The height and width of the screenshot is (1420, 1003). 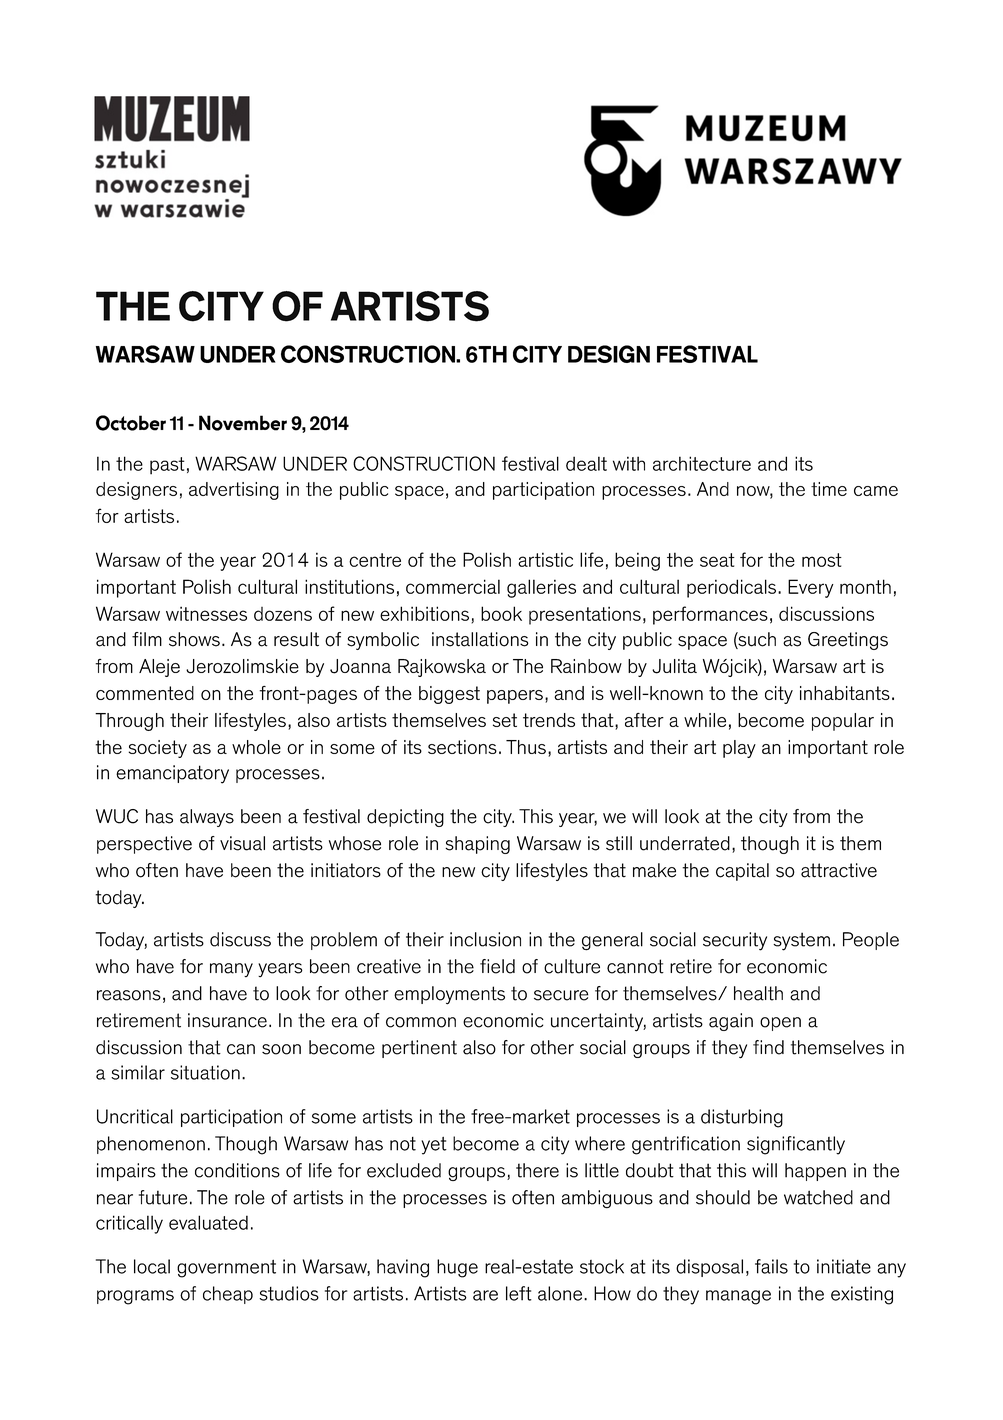 I want to click on government, so click(x=226, y=1269).
